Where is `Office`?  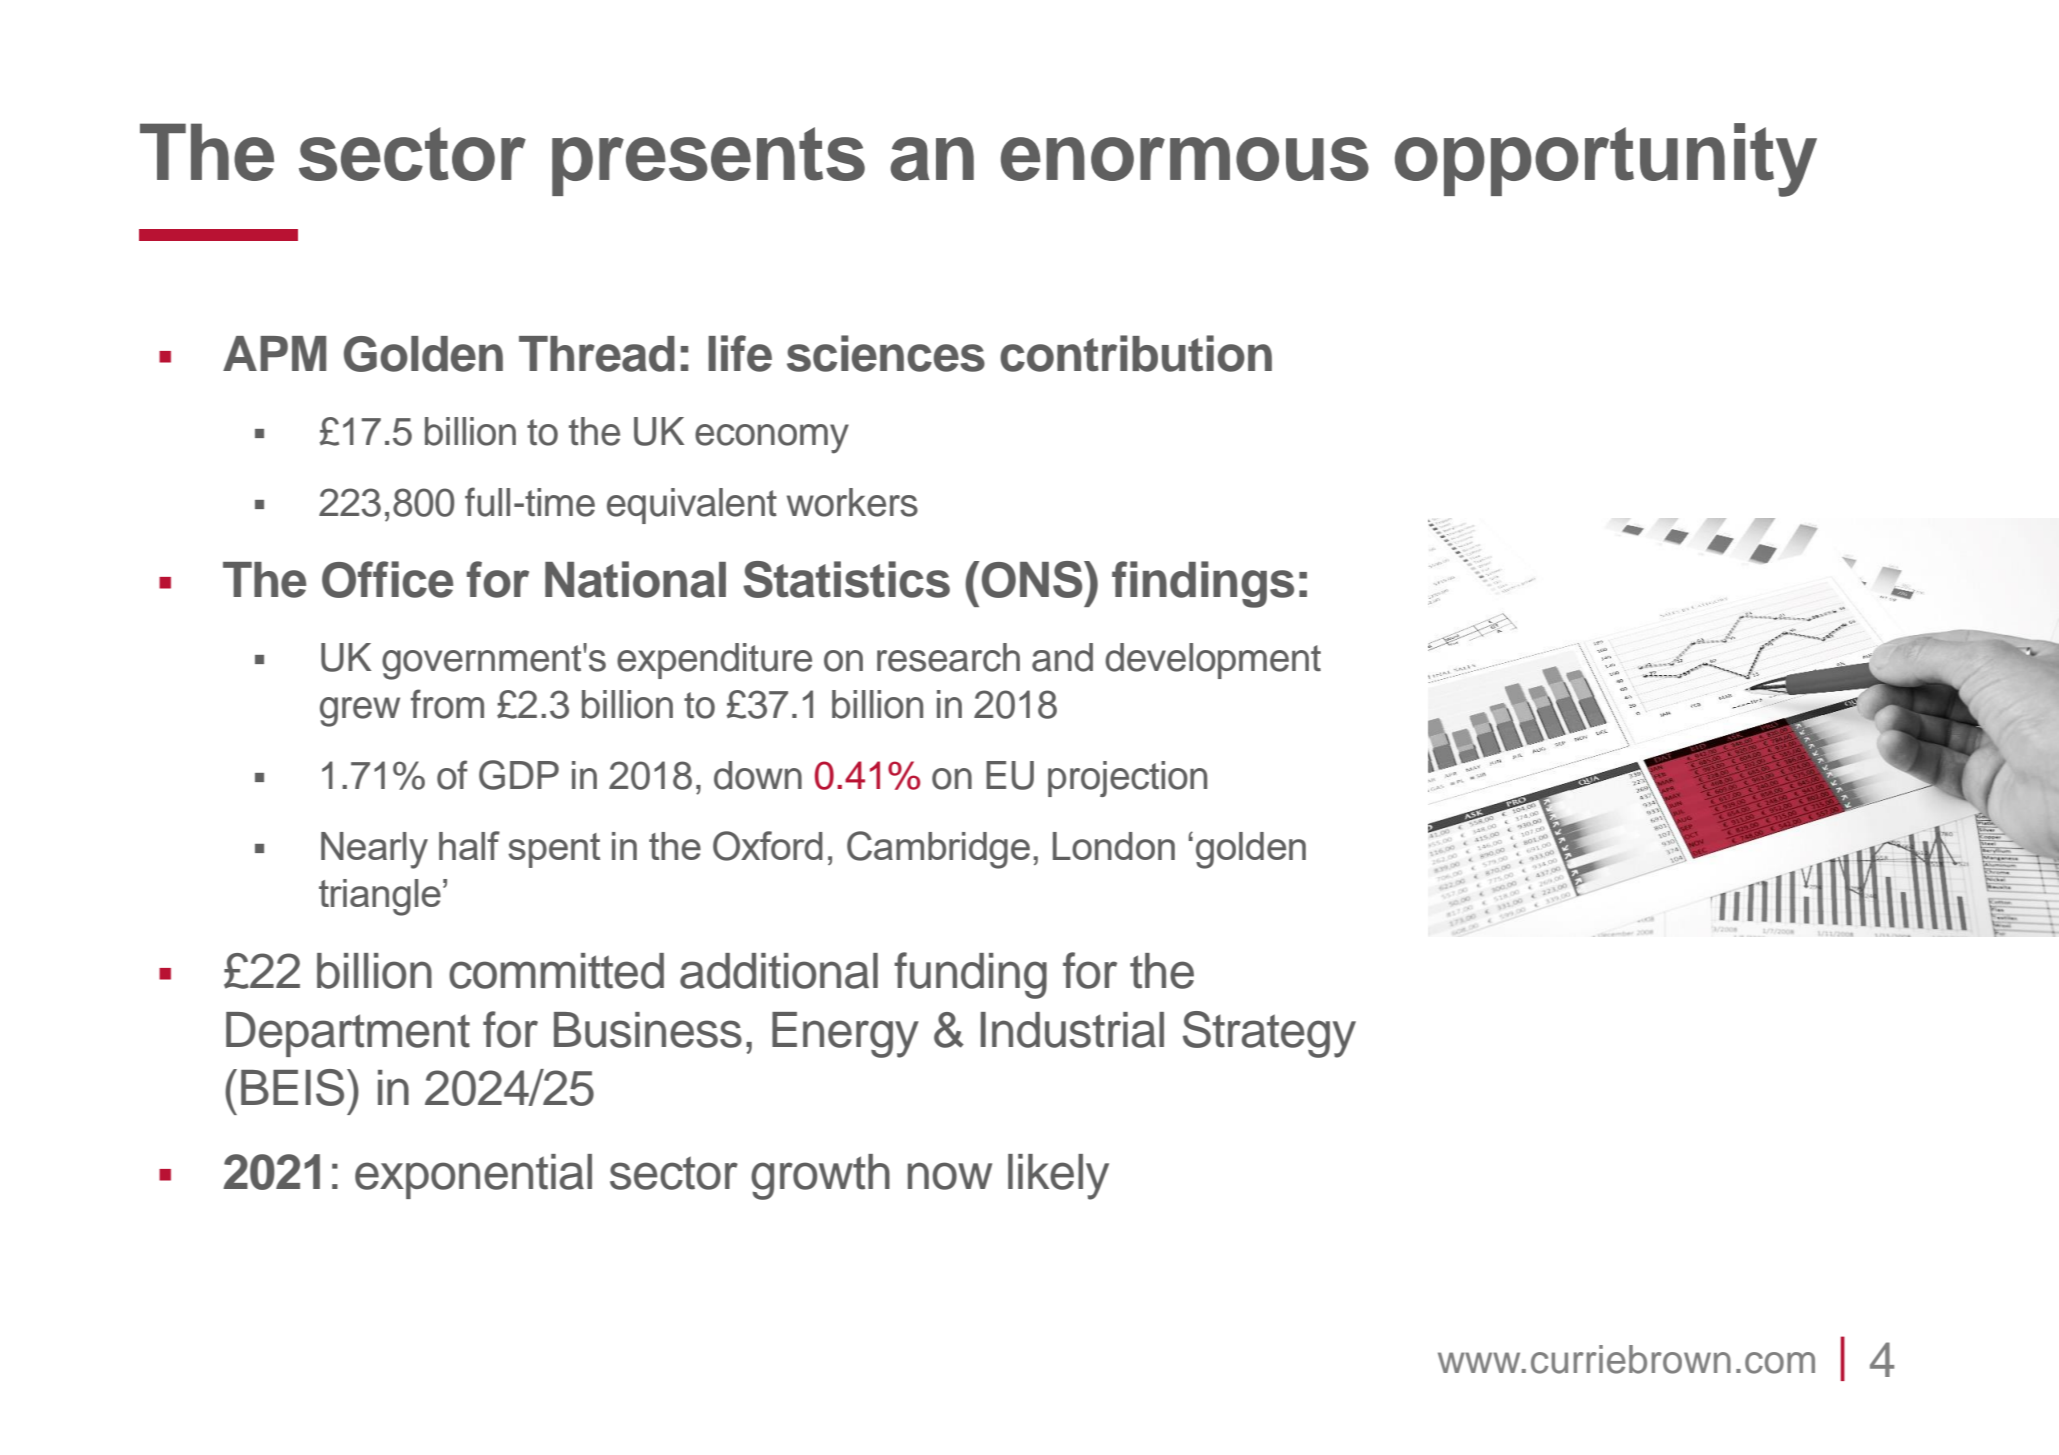 Office is located at coordinates (387, 579).
